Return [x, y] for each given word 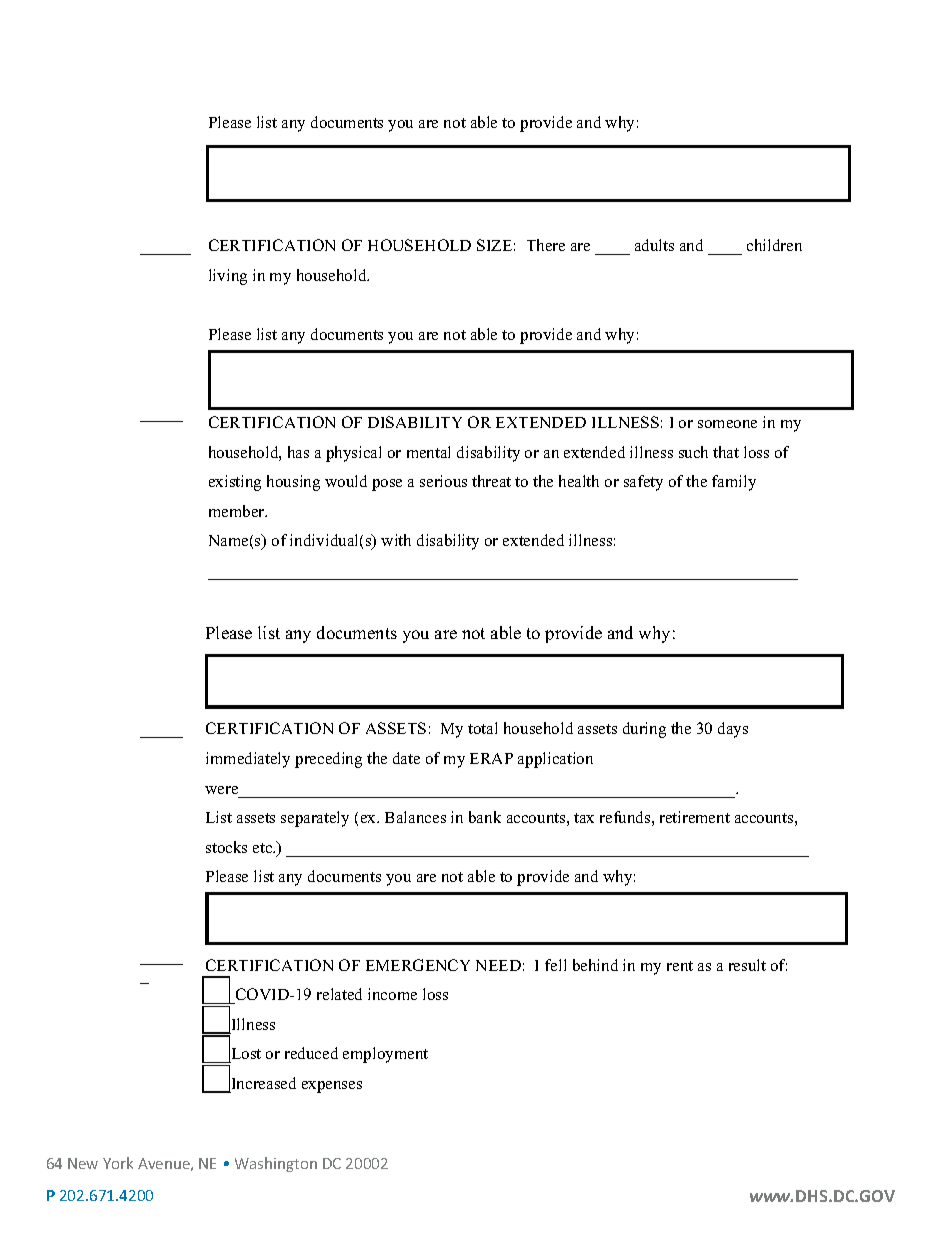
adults [654, 245]
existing [235, 483]
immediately [248, 760]
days [733, 730]
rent [680, 966]
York [118, 1163]
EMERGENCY [418, 965]
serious [443, 481]
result [747, 965]
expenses [332, 1087]
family [734, 483]
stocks [226, 847]
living [228, 277]
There [546, 245]
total [482, 728]
